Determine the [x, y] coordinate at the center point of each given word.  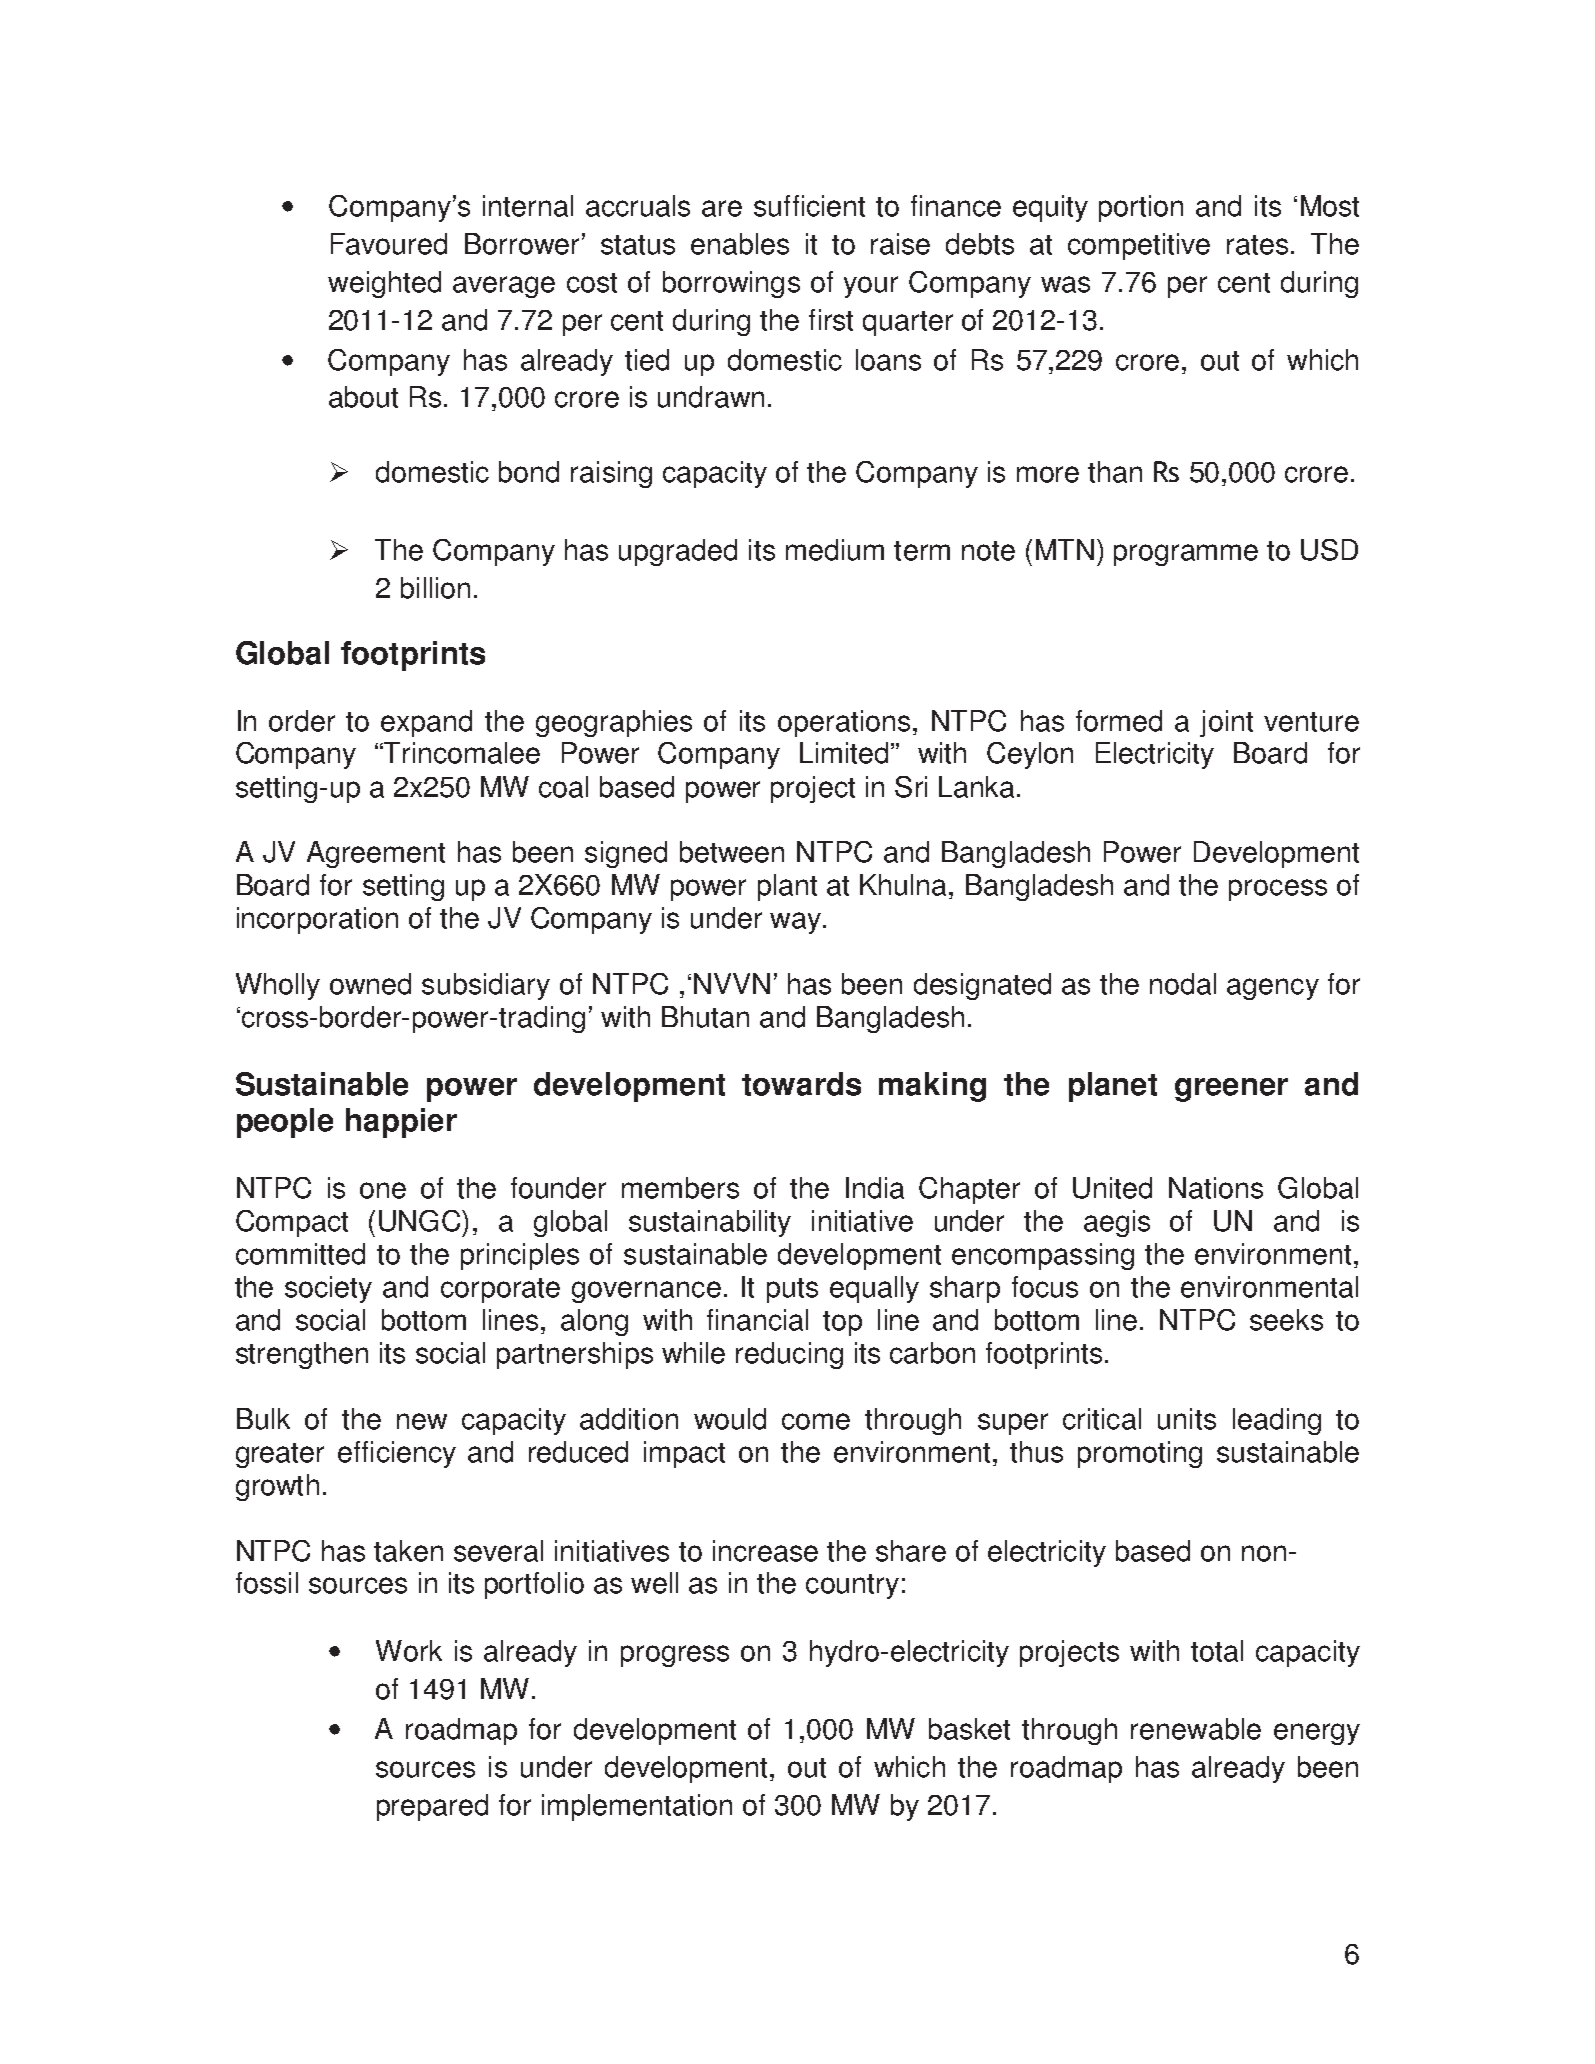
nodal [1183, 984]
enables [740, 244]
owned [370, 984]
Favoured [389, 244]
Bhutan [705, 1017]
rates [1257, 245]
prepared [432, 1807]
